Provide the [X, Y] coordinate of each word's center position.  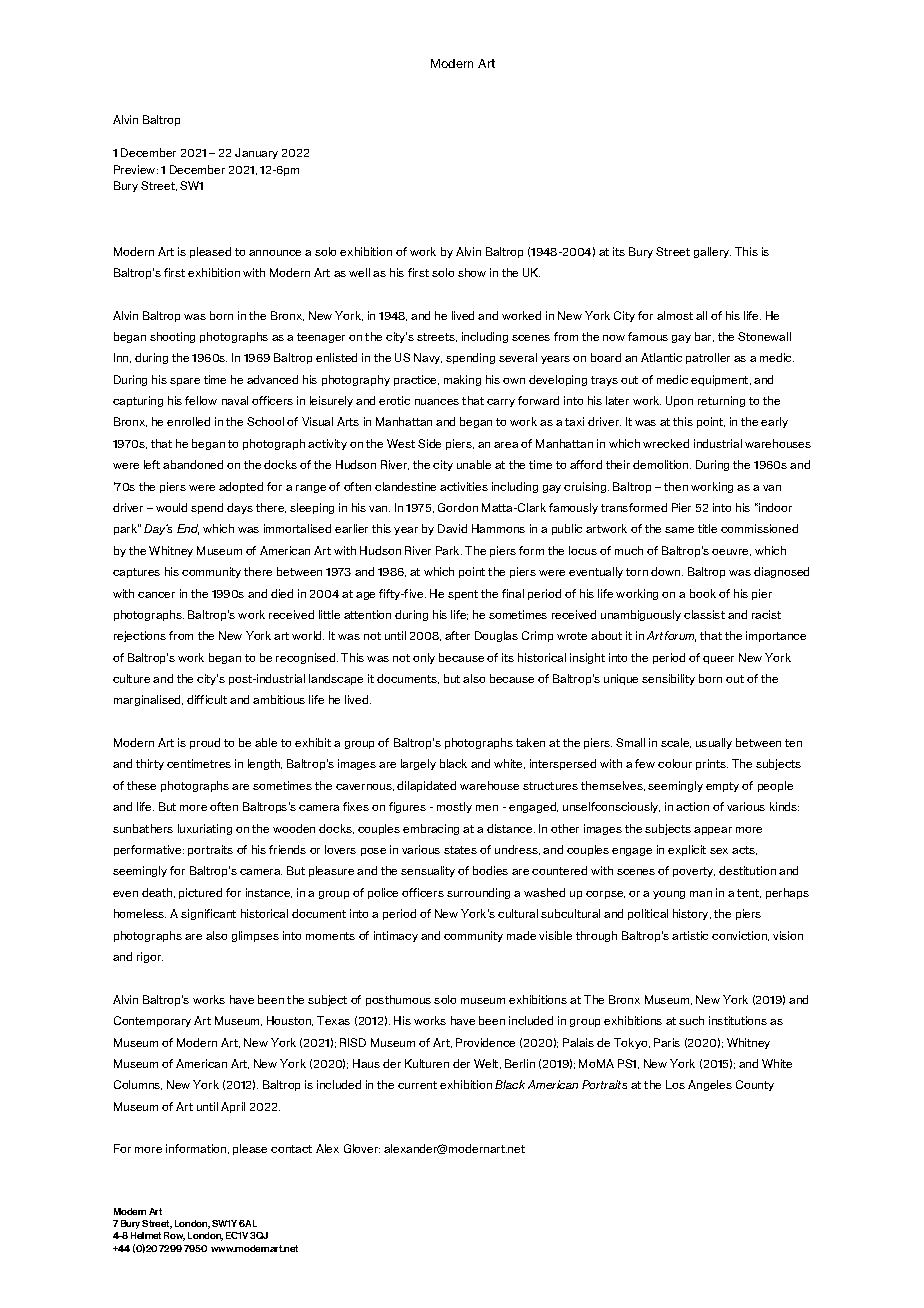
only [424, 658]
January [256, 153]
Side [429, 443]
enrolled [188, 421]
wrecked [666, 443]
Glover [362, 1148]
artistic [690, 935]
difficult [207, 699]
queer [718, 660]
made [521, 935]
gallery [712, 252]
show [472, 272]
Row [174, 1236]
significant [208, 914]
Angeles [710, 1085]
